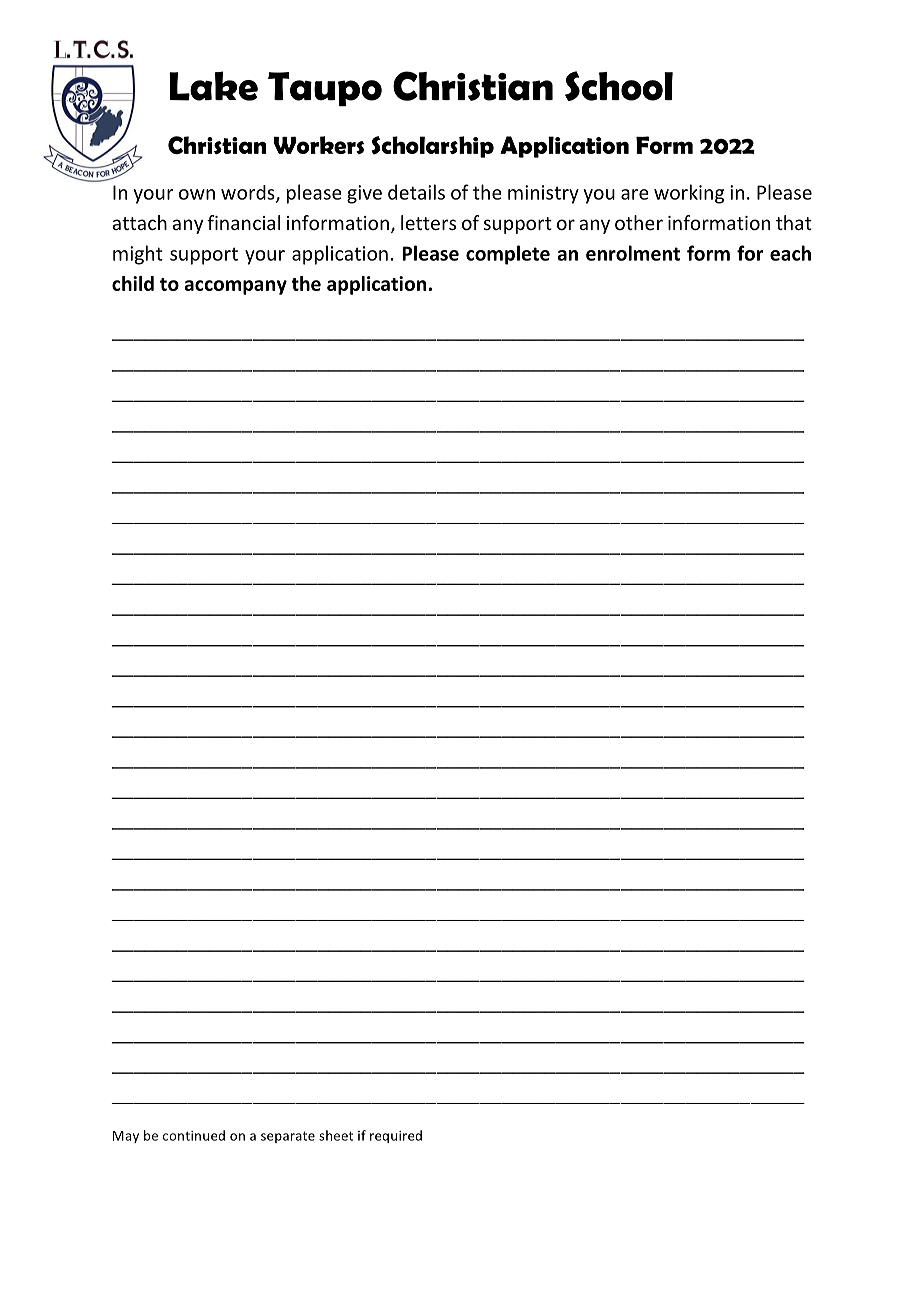 The height and width of the screenshot is (1308, 924). Describe the element at coordinates (213, 86) in the screenshot. I see `Lake` at that location.
